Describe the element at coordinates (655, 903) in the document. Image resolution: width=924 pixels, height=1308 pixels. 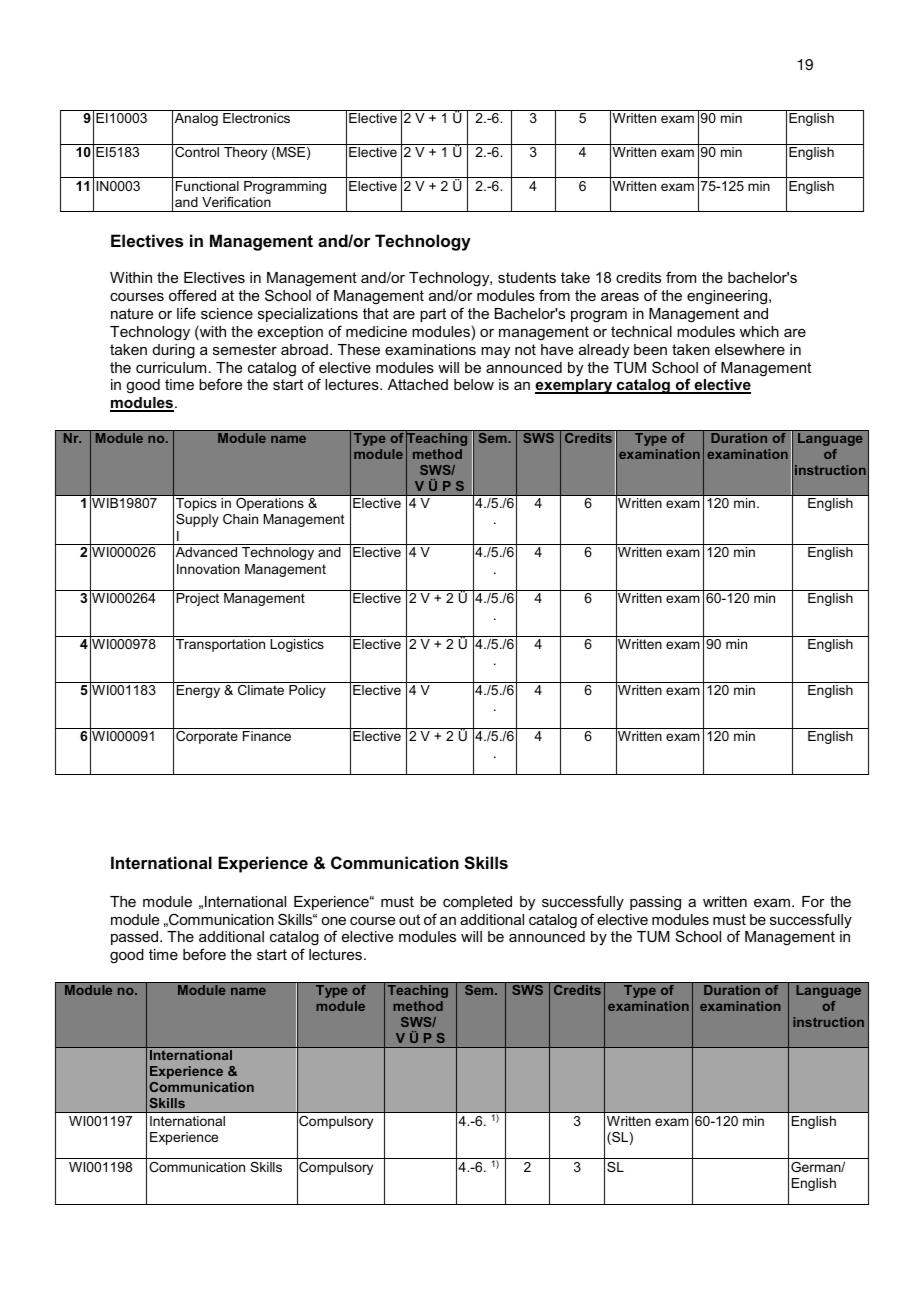
I see `passing` at that location.
